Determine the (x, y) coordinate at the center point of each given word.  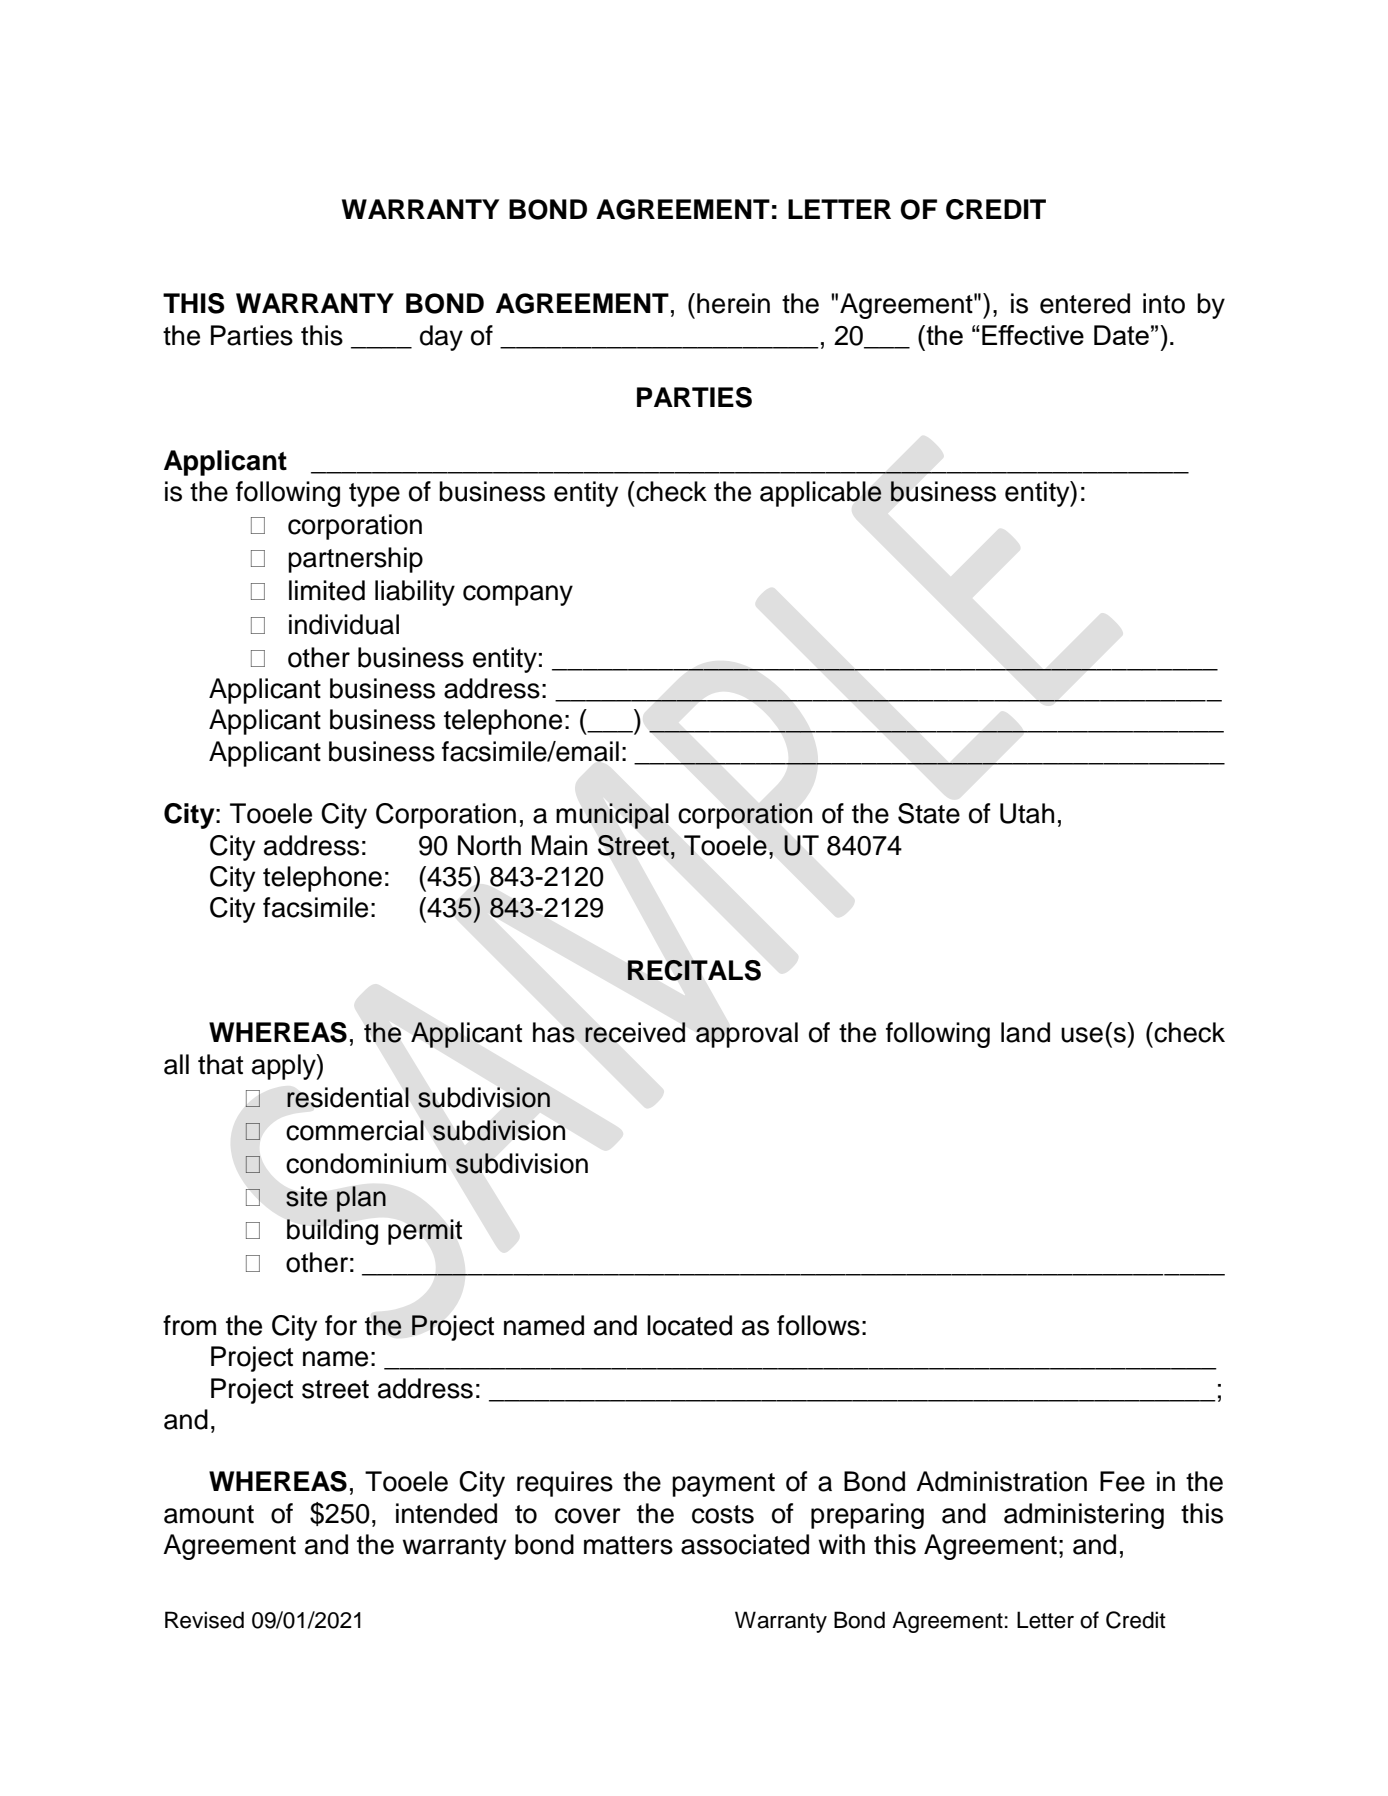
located (689, 1325)
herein (733, 303)
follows (818, 1325)
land (1025, 1032)
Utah (1027, 813)
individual (344, 624)
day (441, 338)
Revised (204, 1620)
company (518, 595)
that (220, 1064)
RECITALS (694, 970)
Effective (1033, 335)
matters (628, 1545)
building (332, 1232)
